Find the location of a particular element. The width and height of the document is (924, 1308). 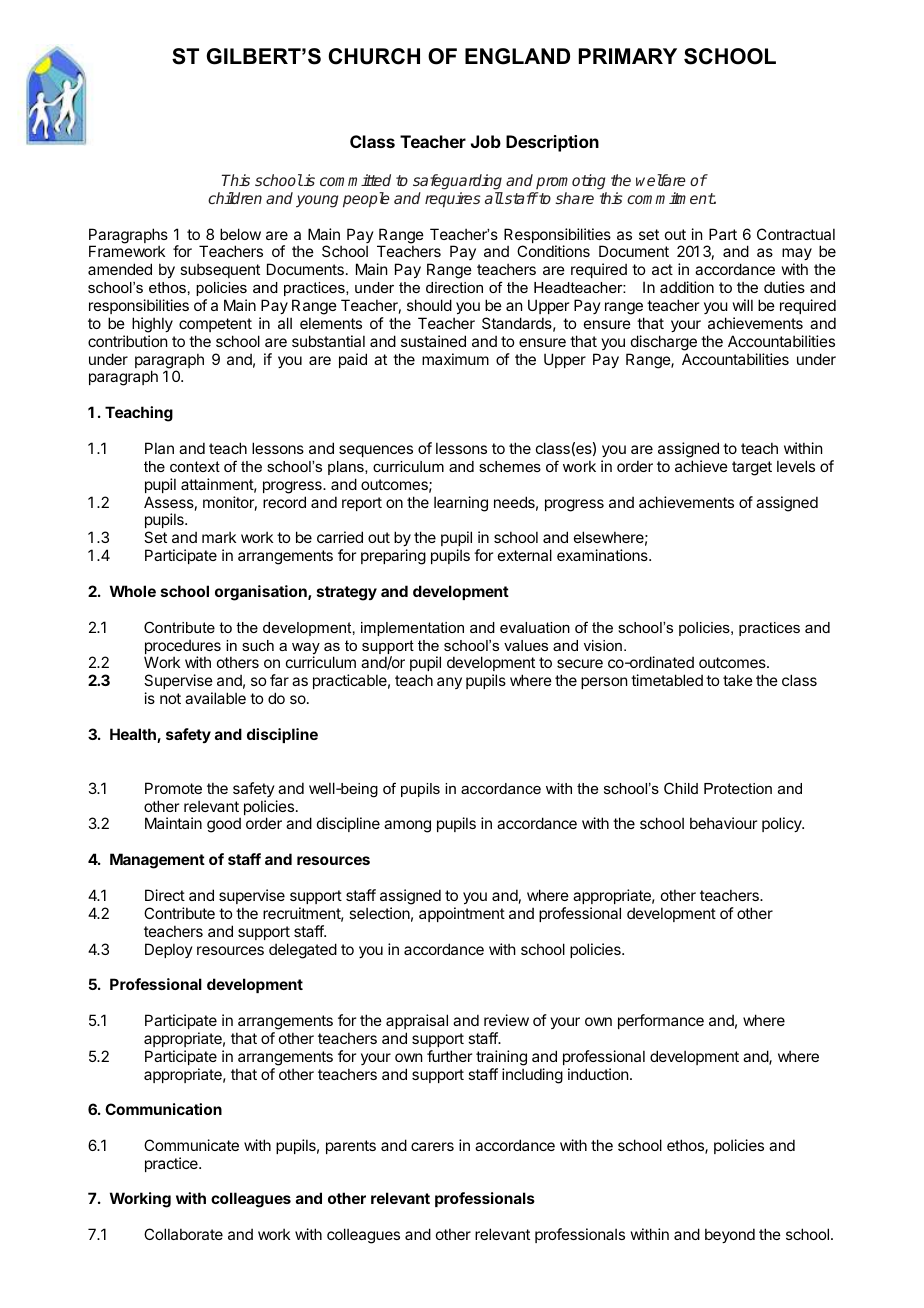

PRIMARY is located at coordinates (628, 56).
